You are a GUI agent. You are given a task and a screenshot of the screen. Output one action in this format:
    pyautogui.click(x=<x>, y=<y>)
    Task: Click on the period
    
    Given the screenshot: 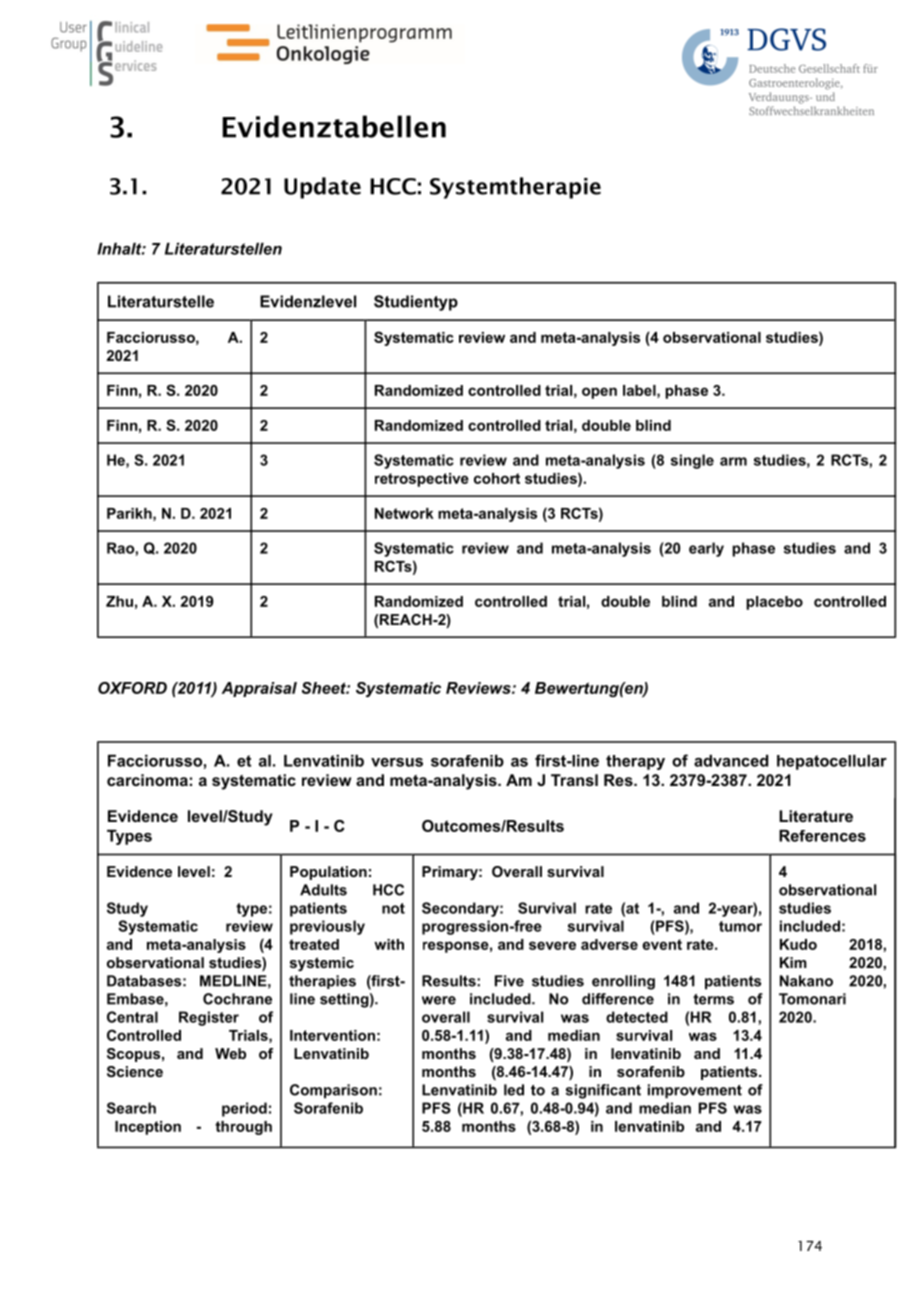 What is the action you would take?
    pyautogui.click(x=244, y=1109)
